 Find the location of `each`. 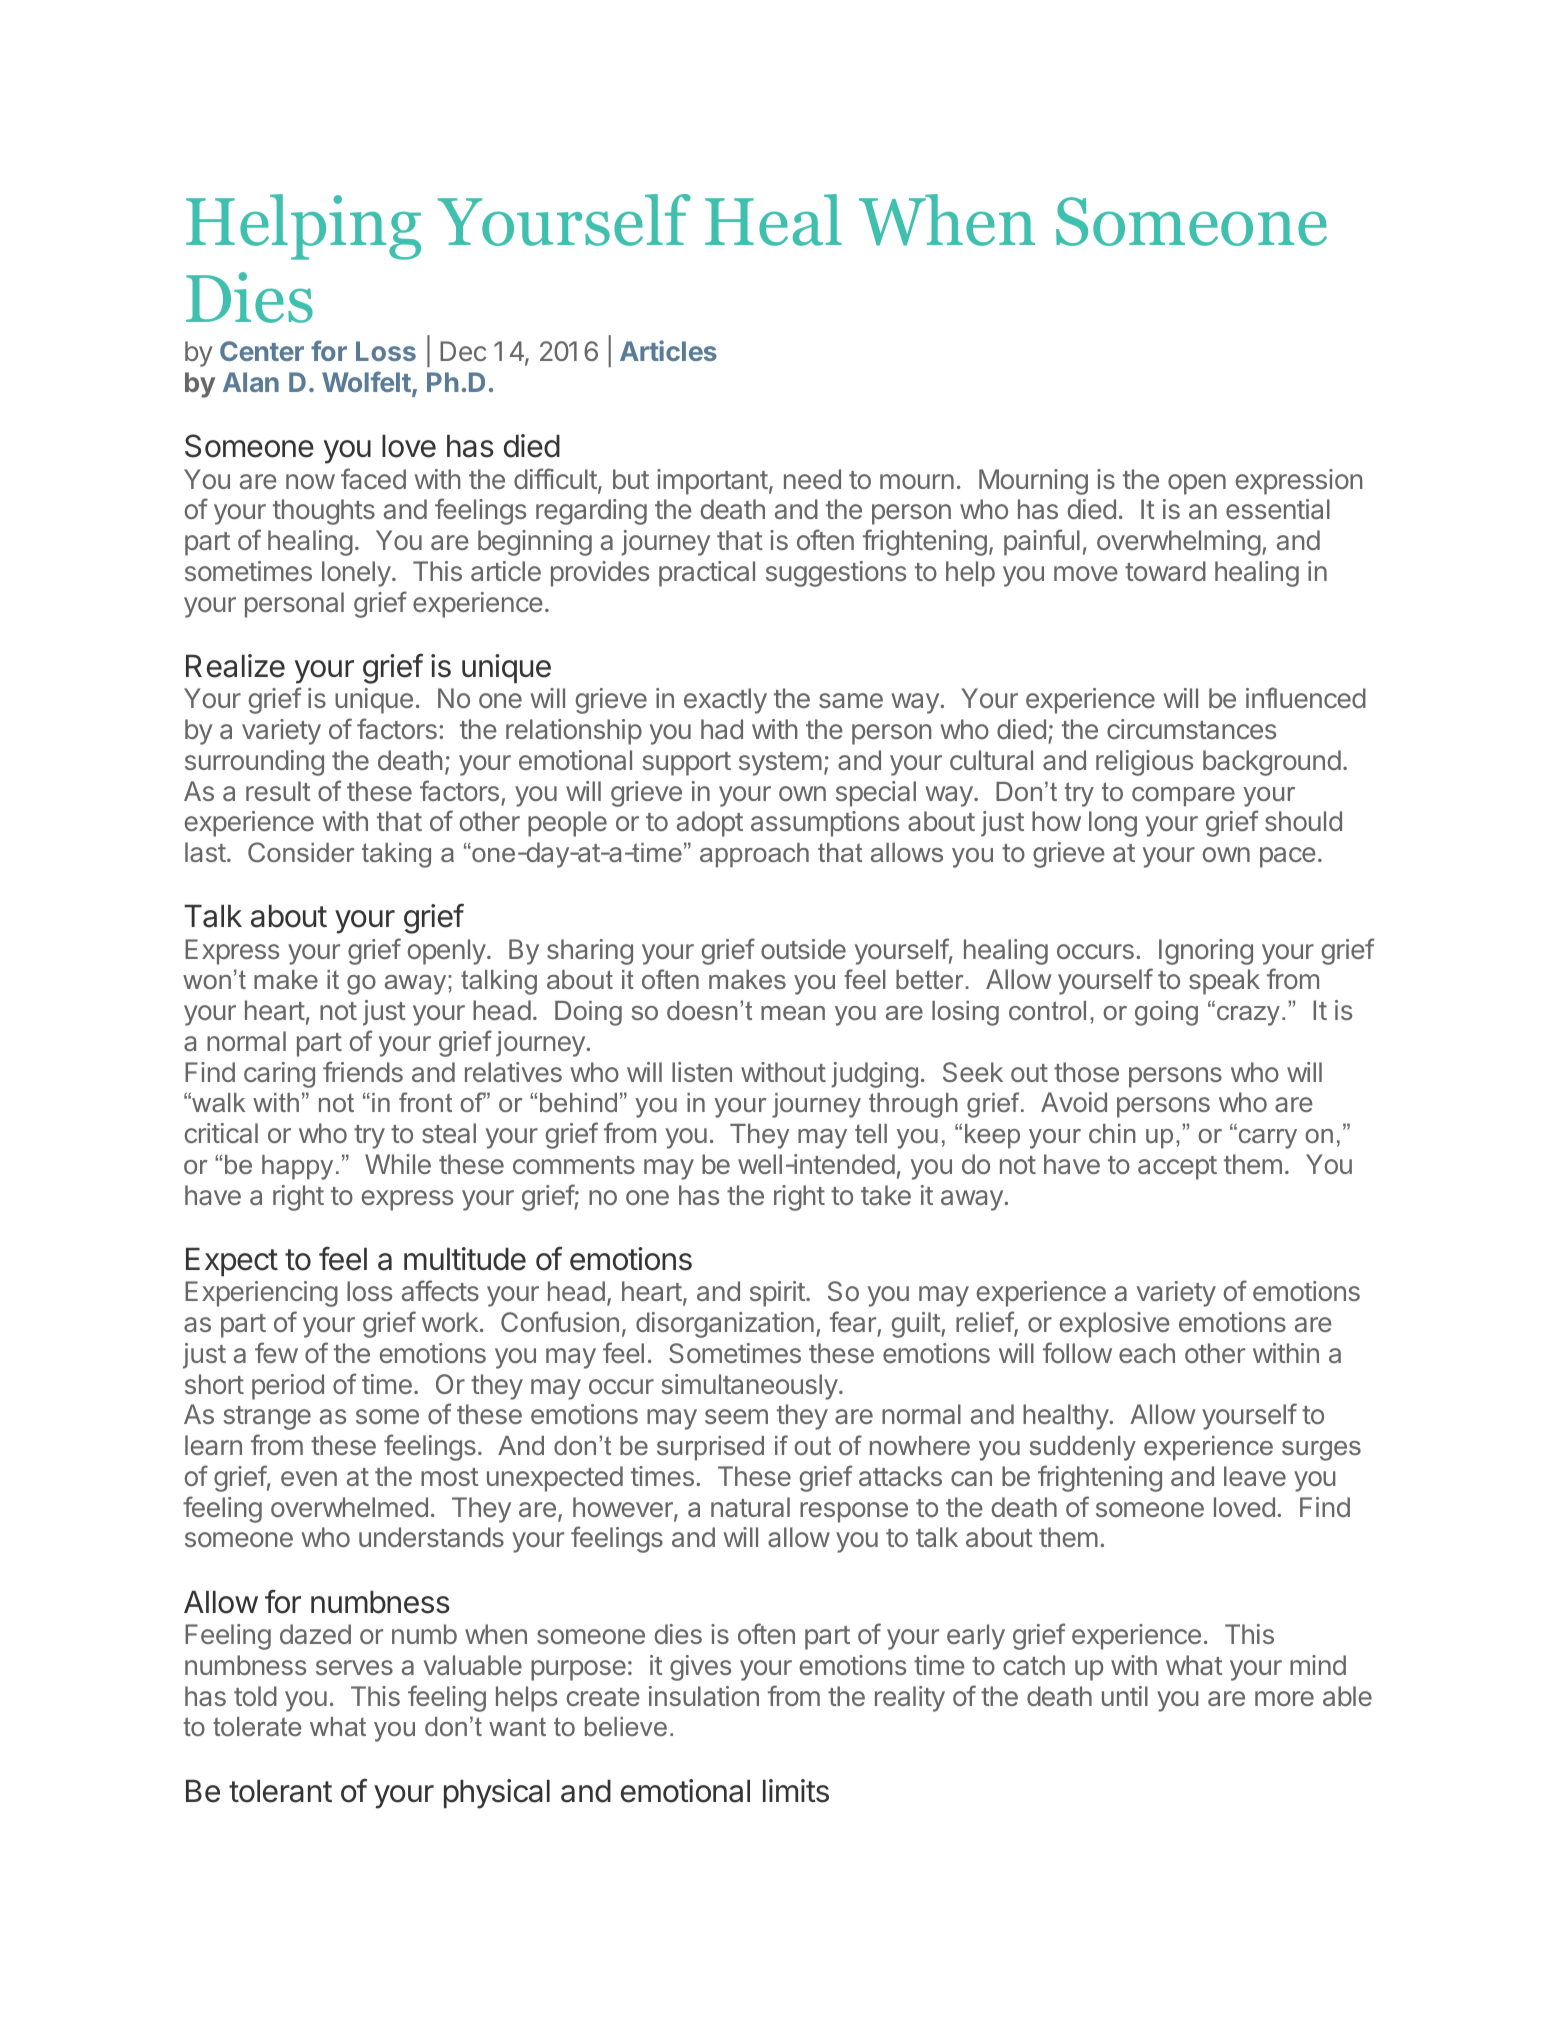

each is located at coordinates (1147, 1353).
